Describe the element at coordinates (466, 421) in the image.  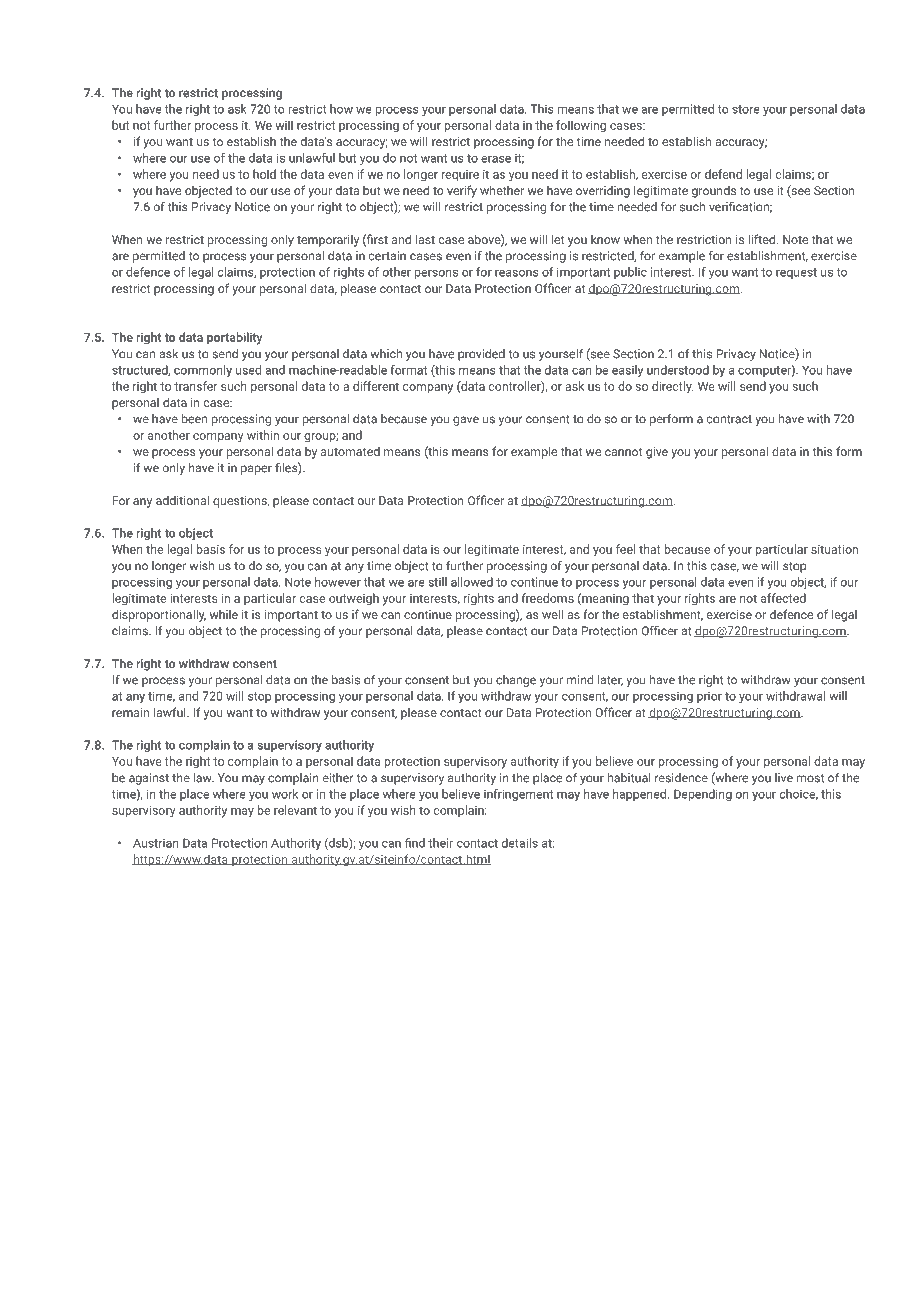
I see `gave` at that location.
